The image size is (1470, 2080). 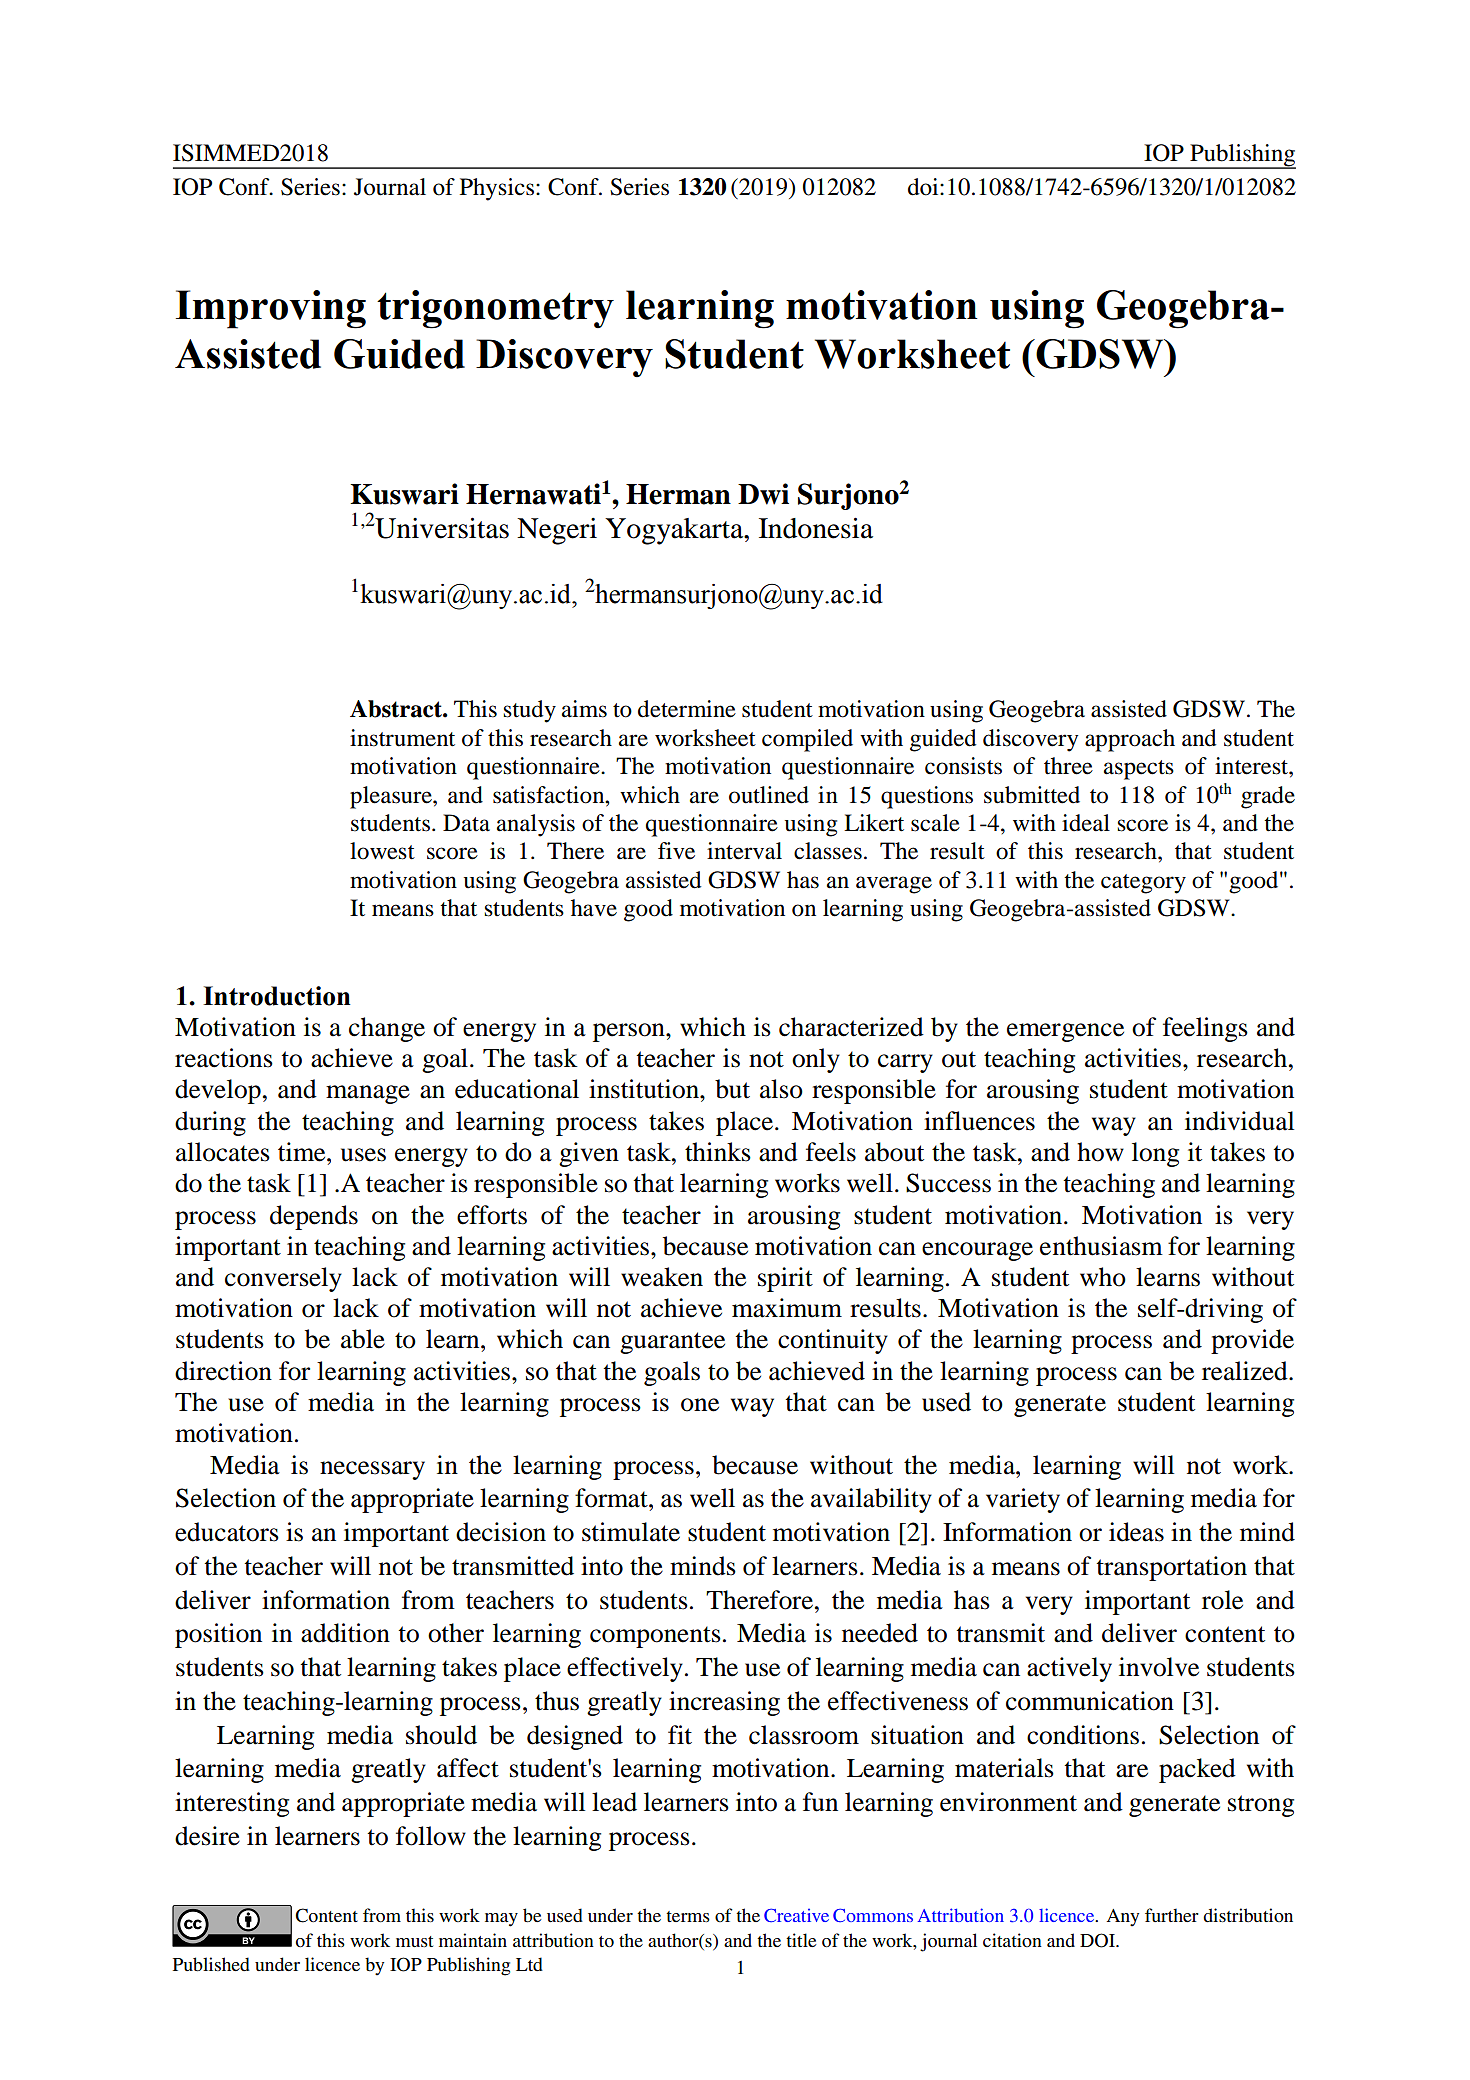 I want to click on terms, so click(x=688, y=1916).
